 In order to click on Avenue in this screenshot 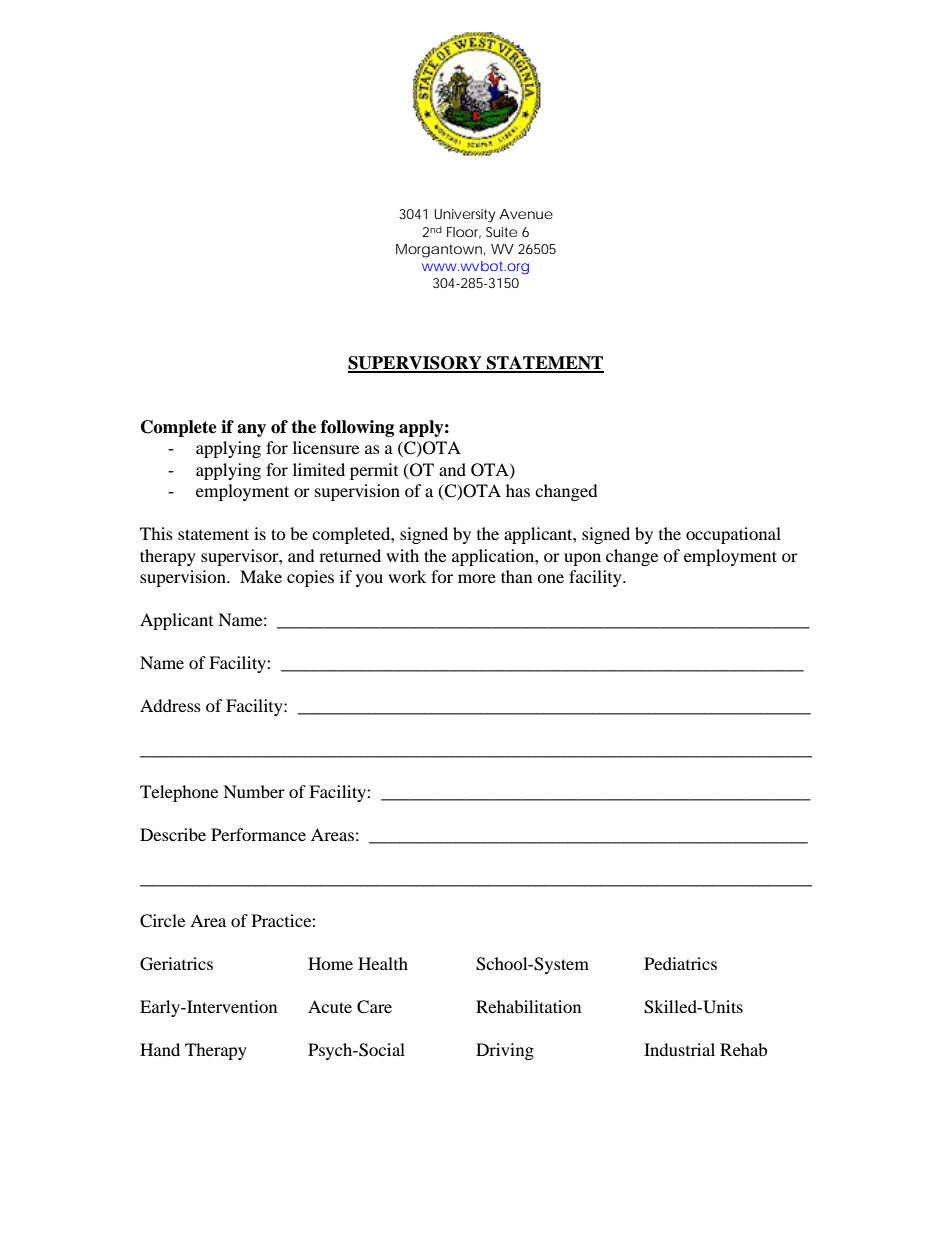, I will do `click(526, 214)`.
